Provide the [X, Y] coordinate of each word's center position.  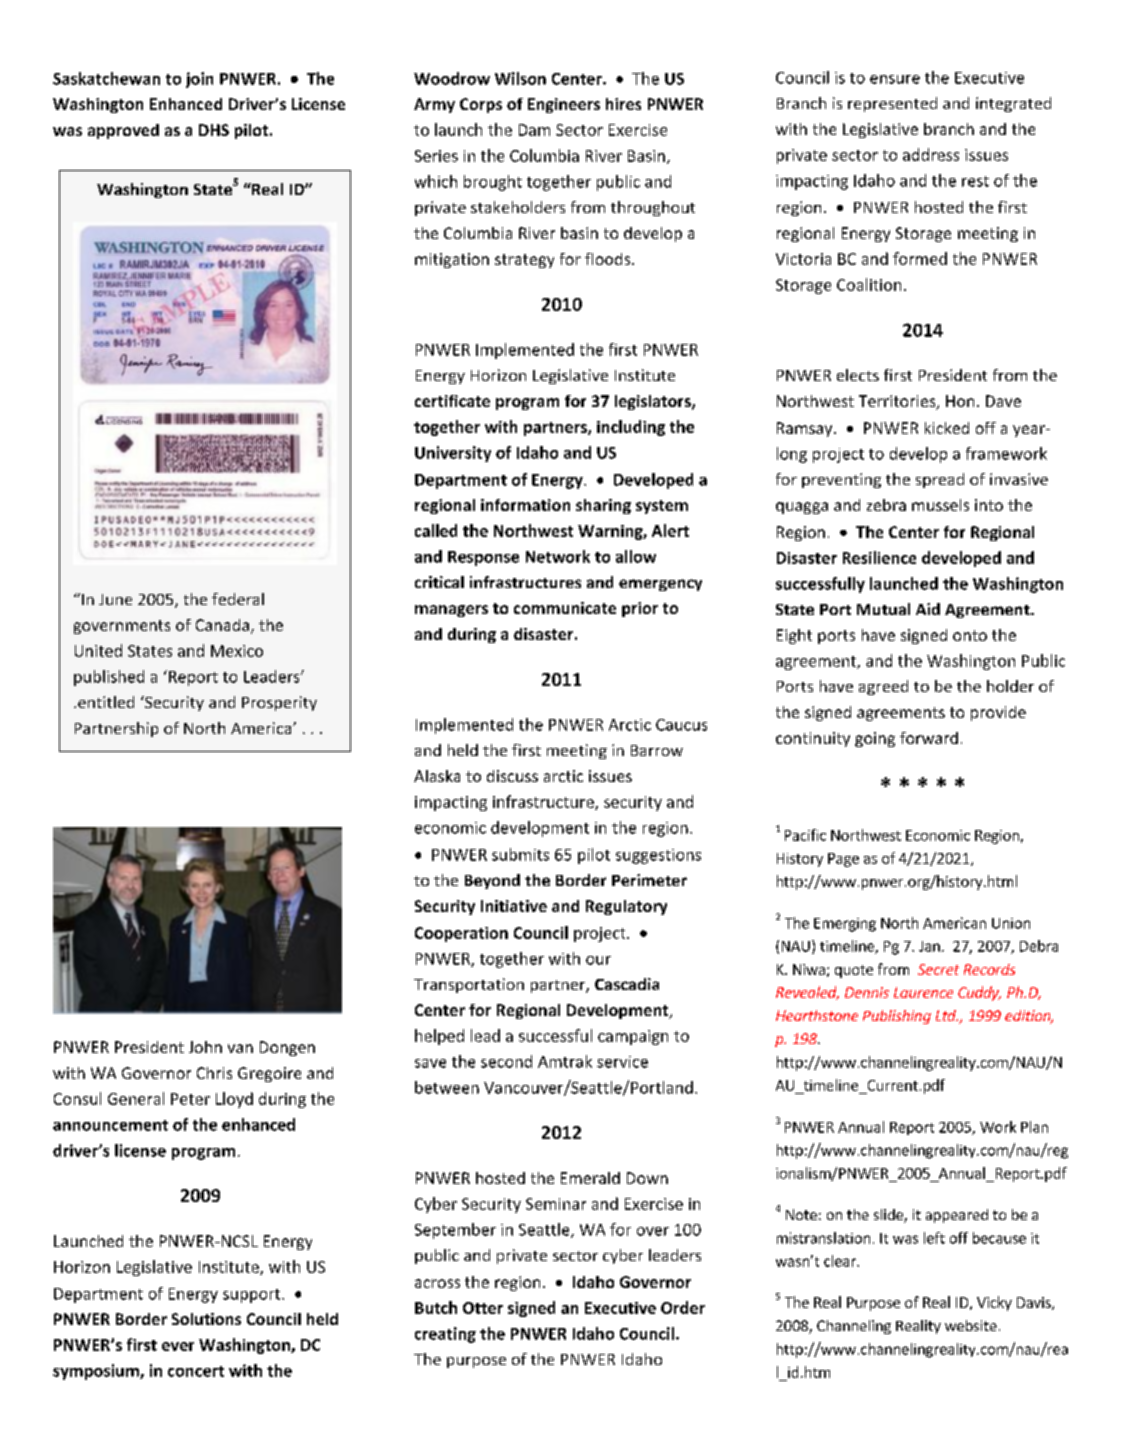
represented [892, 104]
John [205, 1047]
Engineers [564, 105]
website [971, 1325]
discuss [512, 776]
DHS [214, 130]
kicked [947, 428]
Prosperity [279, 703]
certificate [452, 401]
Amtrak [565, 1061]
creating [445, 1335]
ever [178, 1346]
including [631, 428]
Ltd [947, 1015]
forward [929, 738]
